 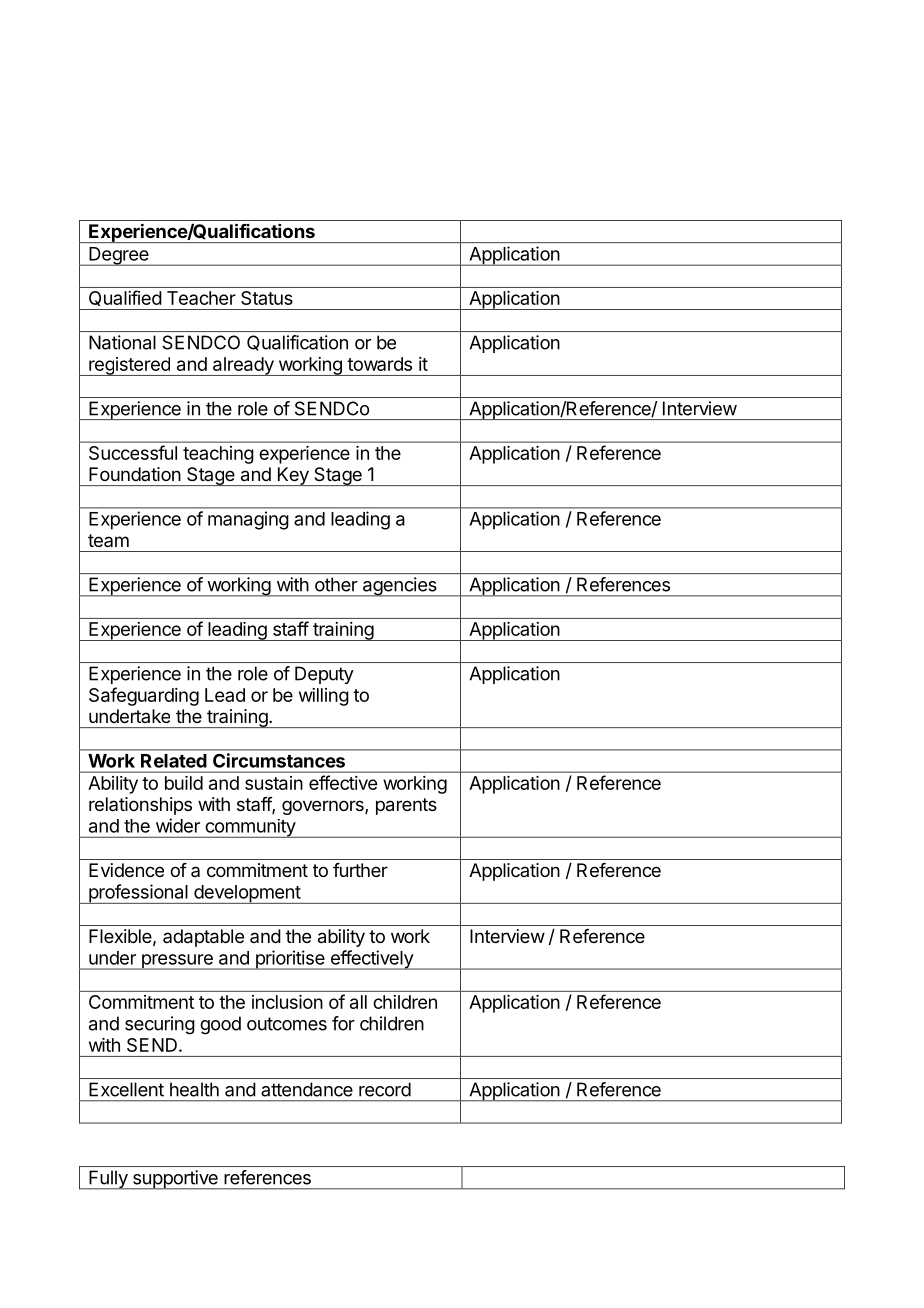 What do you see at coordinates (119, 256) in the screenshot?
I see `Degree` at bounding box center [119, 256].
